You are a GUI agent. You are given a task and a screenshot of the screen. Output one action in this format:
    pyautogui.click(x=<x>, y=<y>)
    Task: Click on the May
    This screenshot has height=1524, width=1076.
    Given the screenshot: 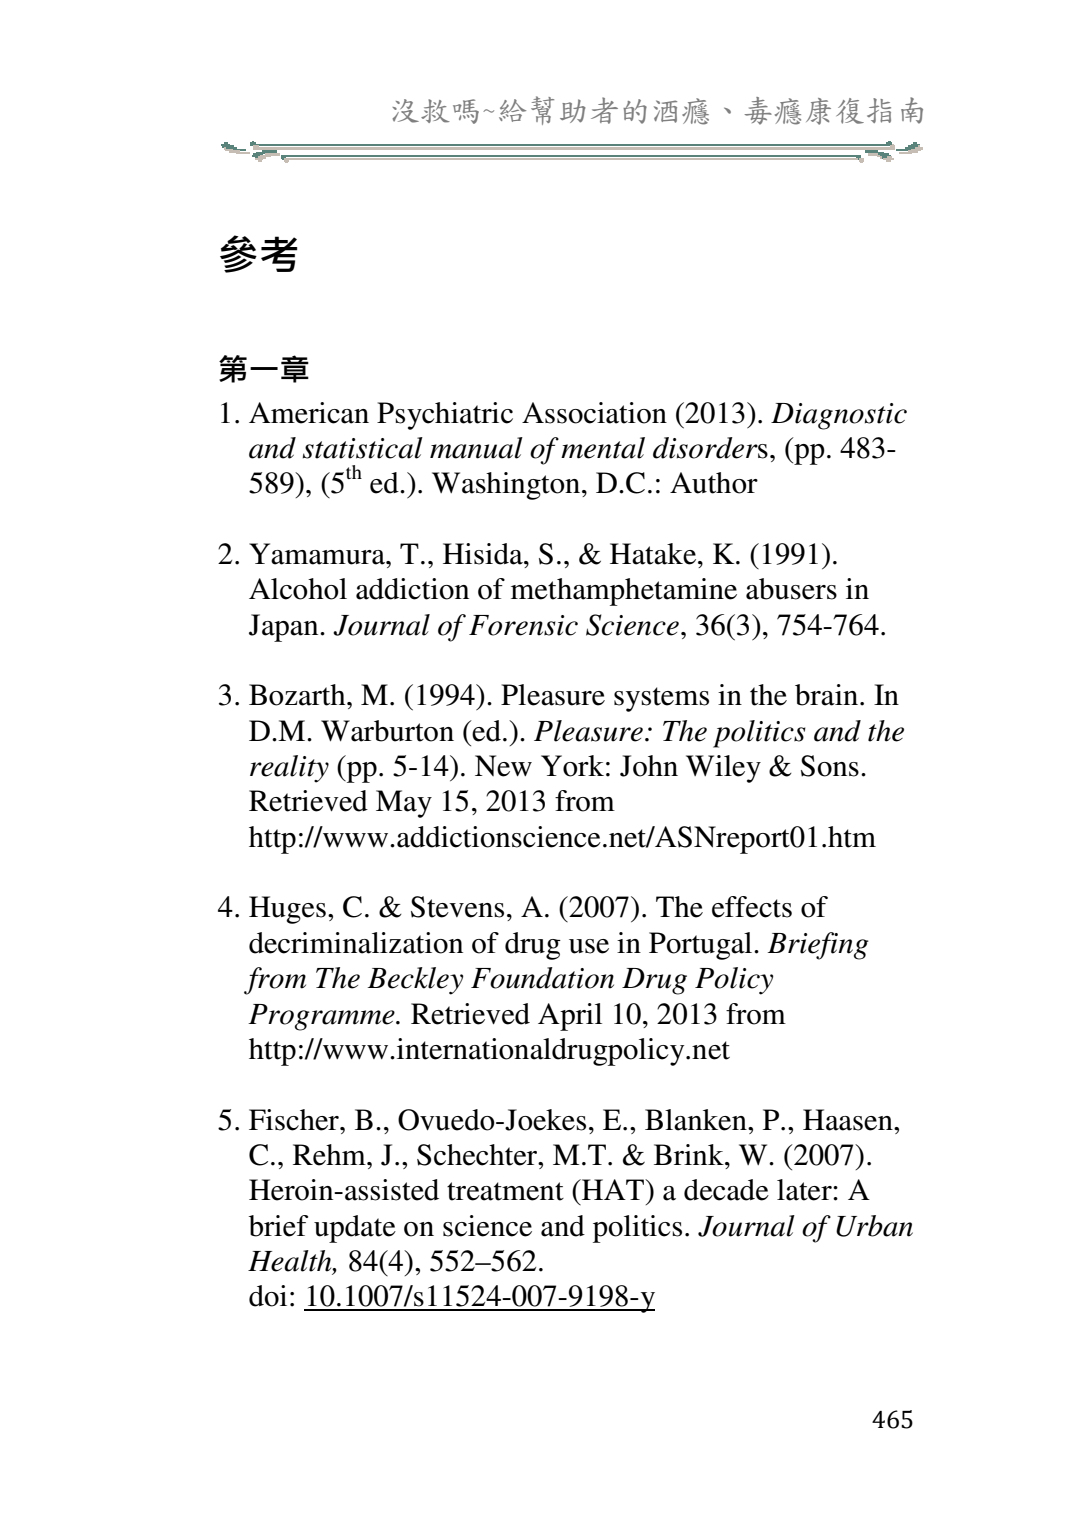 What is the action you would take?
    pyautogui.click(x=404, y=804)
